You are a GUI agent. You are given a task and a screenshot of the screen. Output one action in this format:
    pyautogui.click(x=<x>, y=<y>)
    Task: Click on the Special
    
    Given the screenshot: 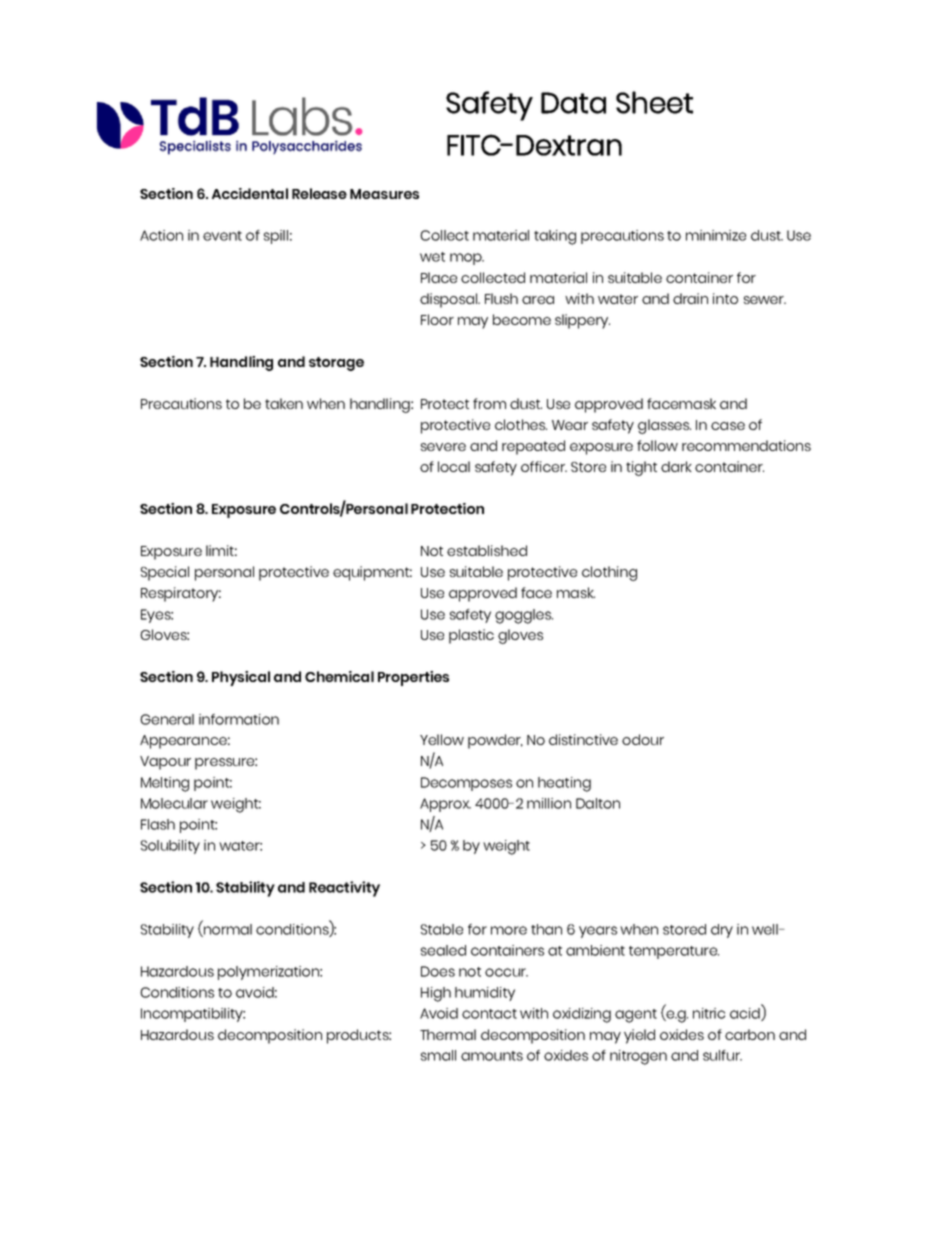 What is the action you would take?
    pyautogui.click(x=165, y=573)
